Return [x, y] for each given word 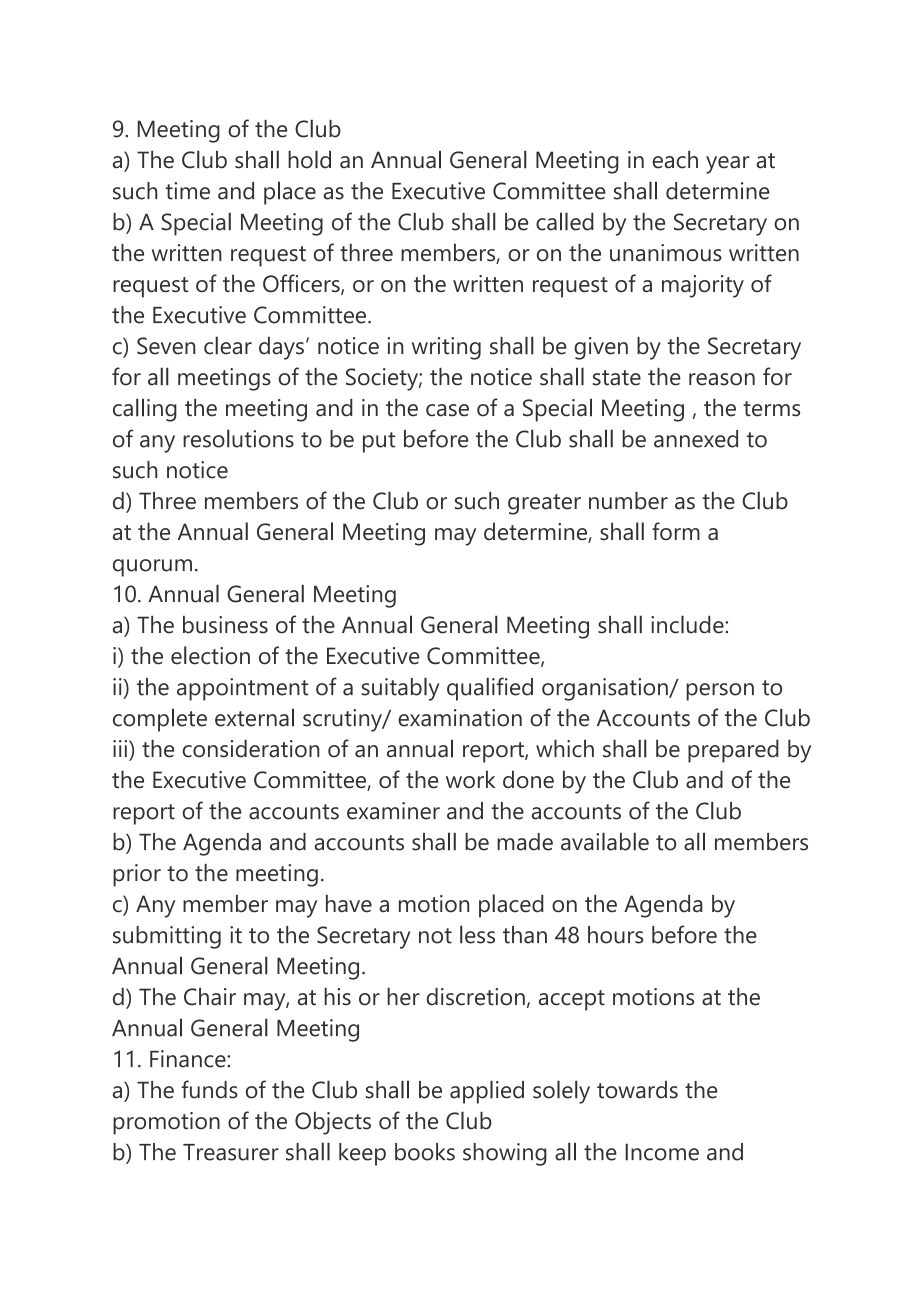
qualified [490, 689]
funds [209, 1089]
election [210, 655]
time [187, 191]
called [565, 221]
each [675, 159]
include [688, 624]
